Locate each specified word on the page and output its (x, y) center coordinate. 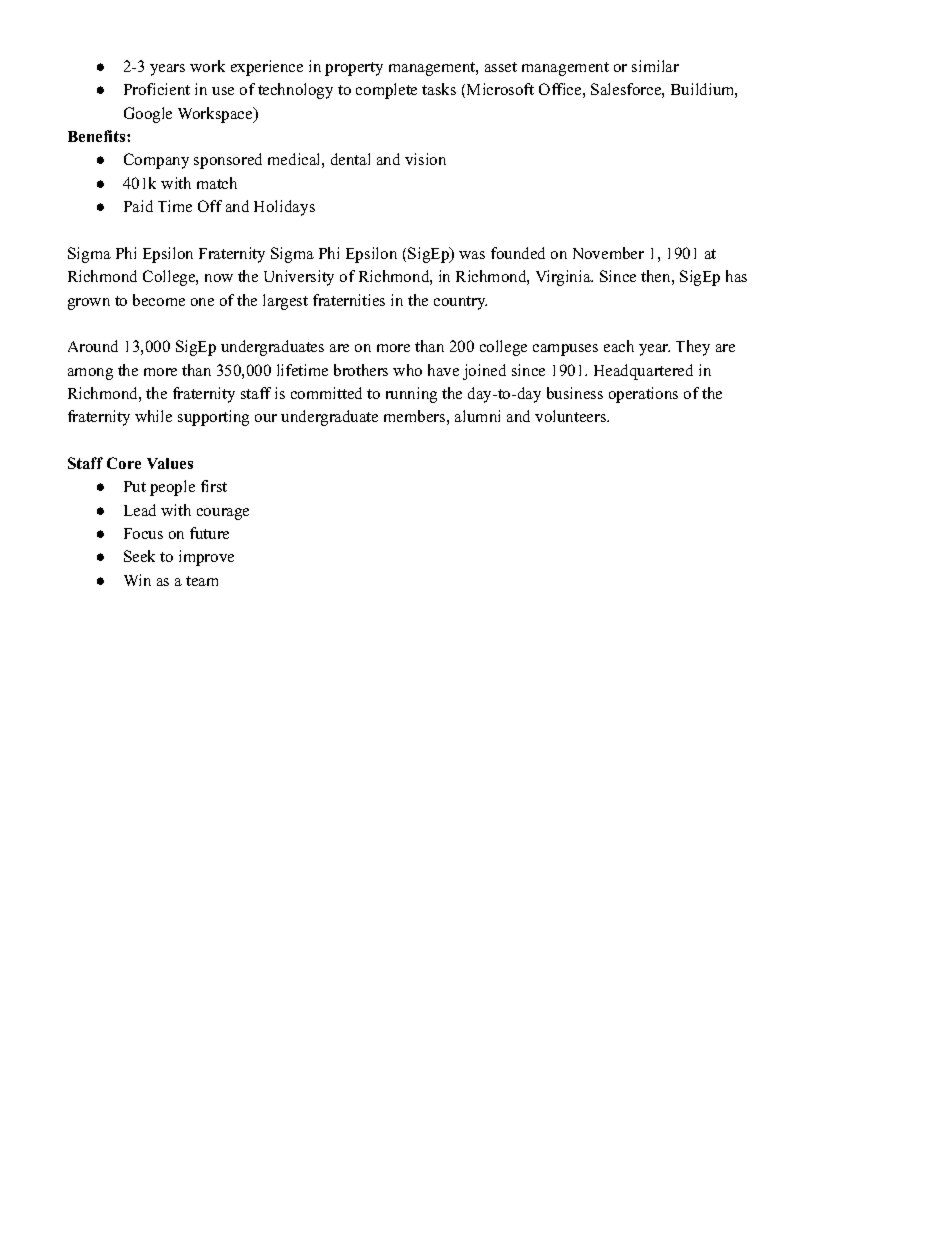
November (608, 253)
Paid (138, 206)
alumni (477, 416)
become (159, 300)
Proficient (157, 89)
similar (655, 66)
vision (425, 159)
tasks (439, 89)
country (460, 303)
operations (643, 395)
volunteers (572, 416)
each (619, 346)
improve (206, 558)
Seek (139, 556)
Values (170, 463)
